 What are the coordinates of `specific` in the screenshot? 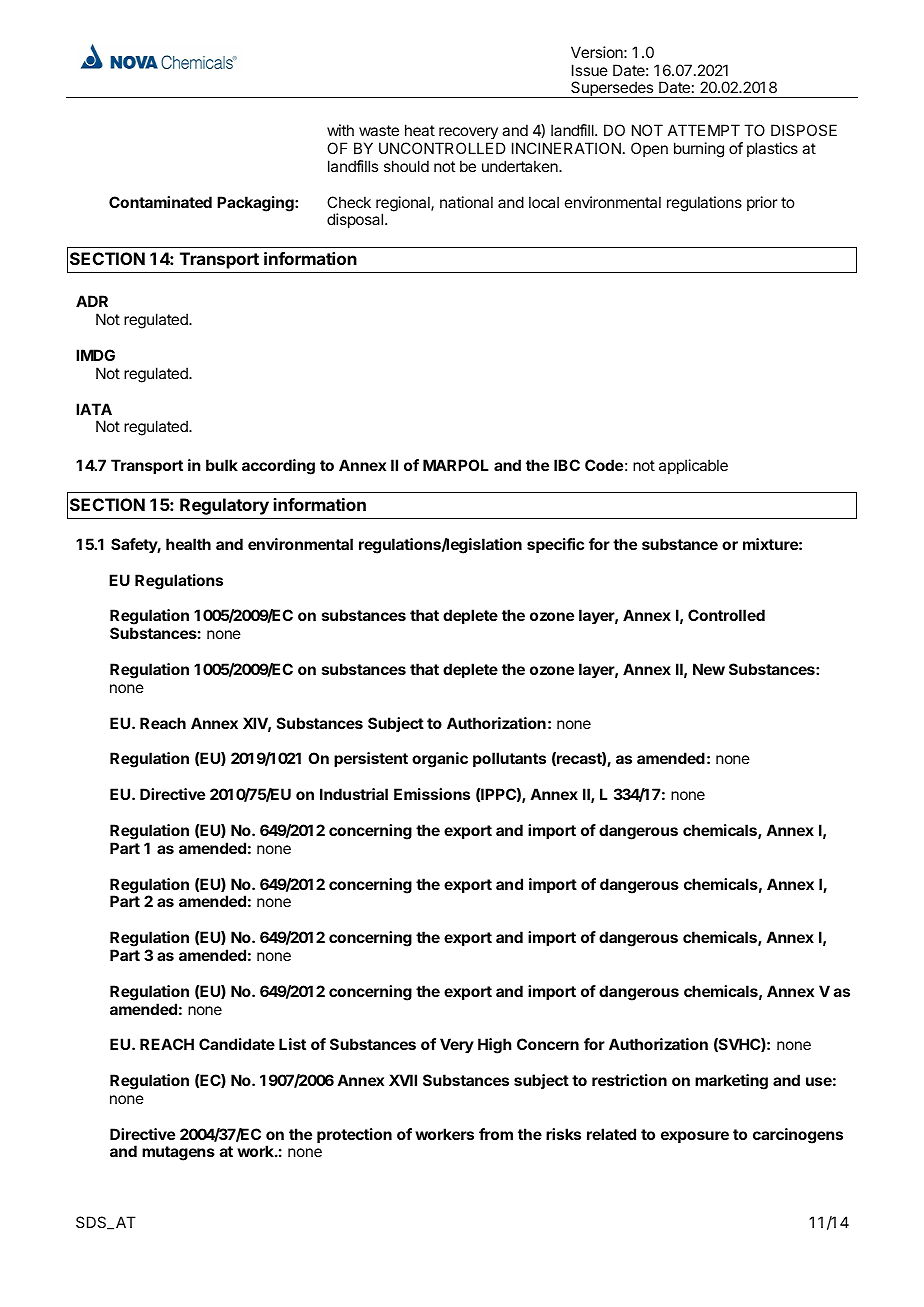 It's located at (555, 545).
